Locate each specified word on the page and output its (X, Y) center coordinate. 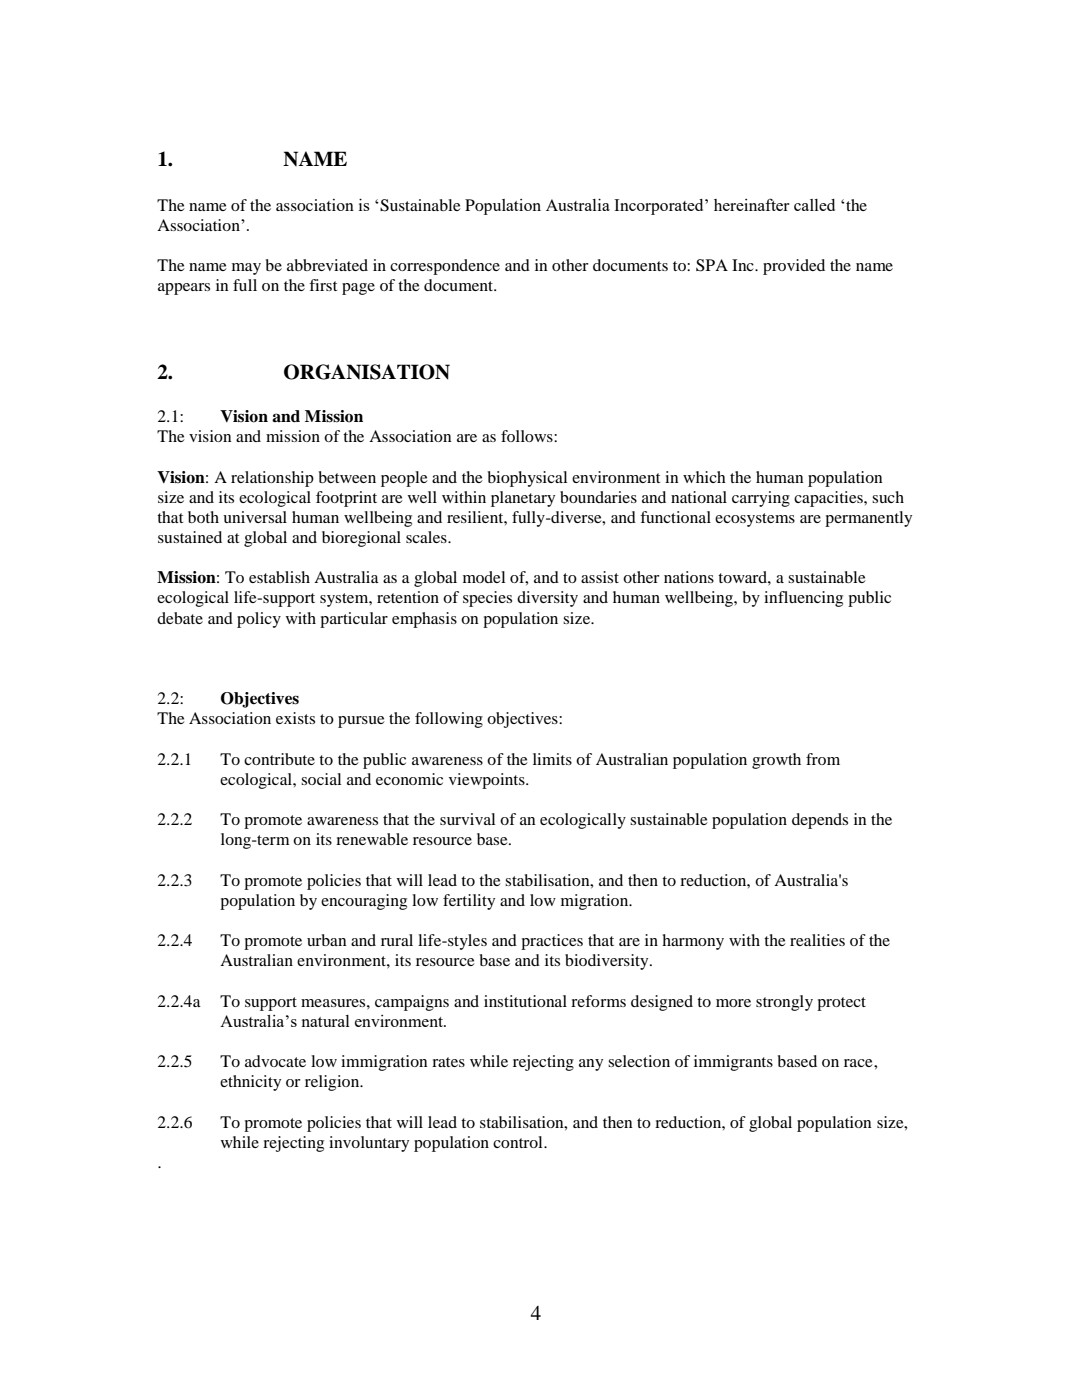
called (814, 205)
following (449, 720)
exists (295, 718)
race (859, 1063)
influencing (803, 599)
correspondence (445, 267)
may (246, 269)
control (519, 1142)
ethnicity (250, 1083)
